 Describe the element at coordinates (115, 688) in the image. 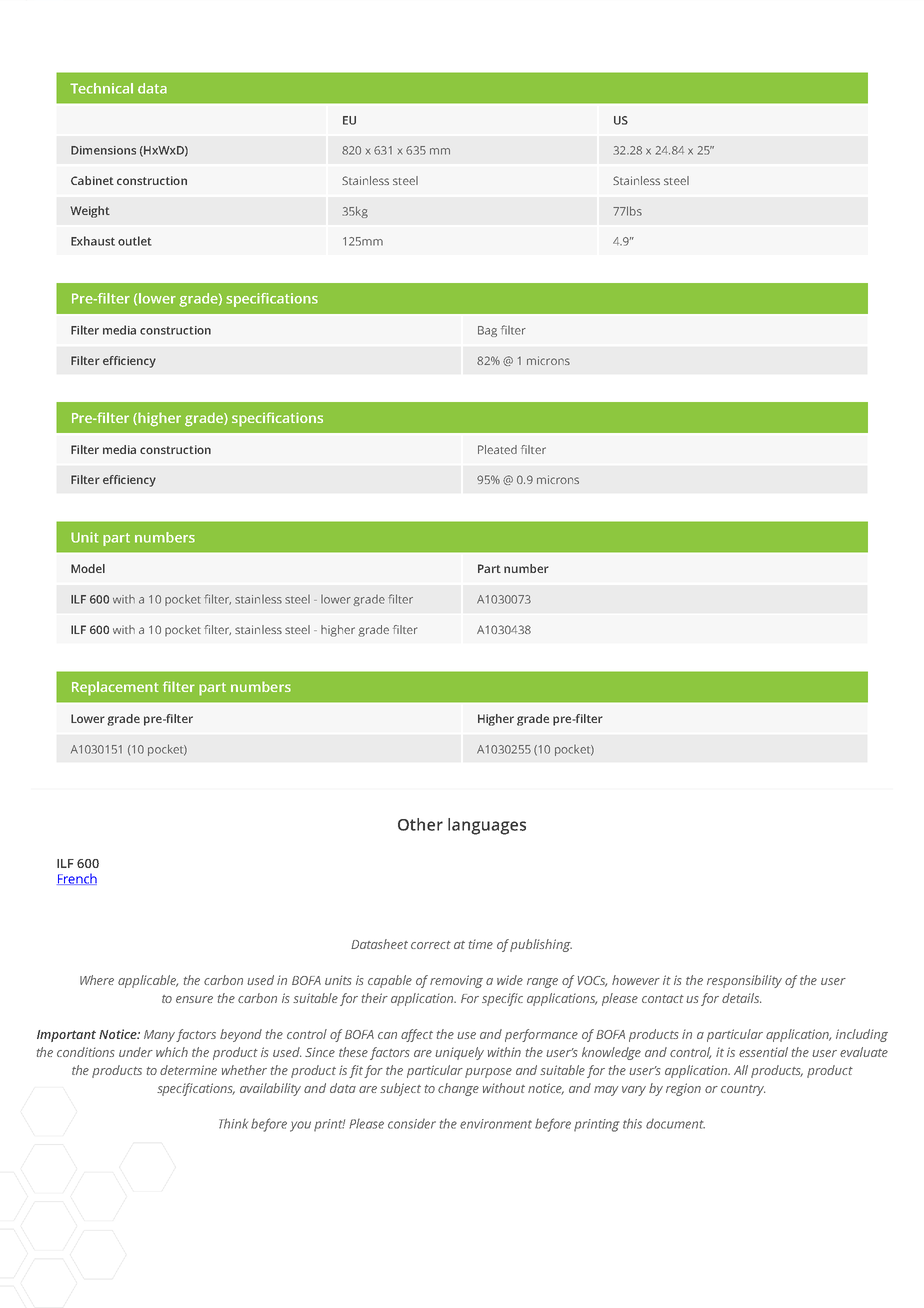

I see `Replacement` at that location.
